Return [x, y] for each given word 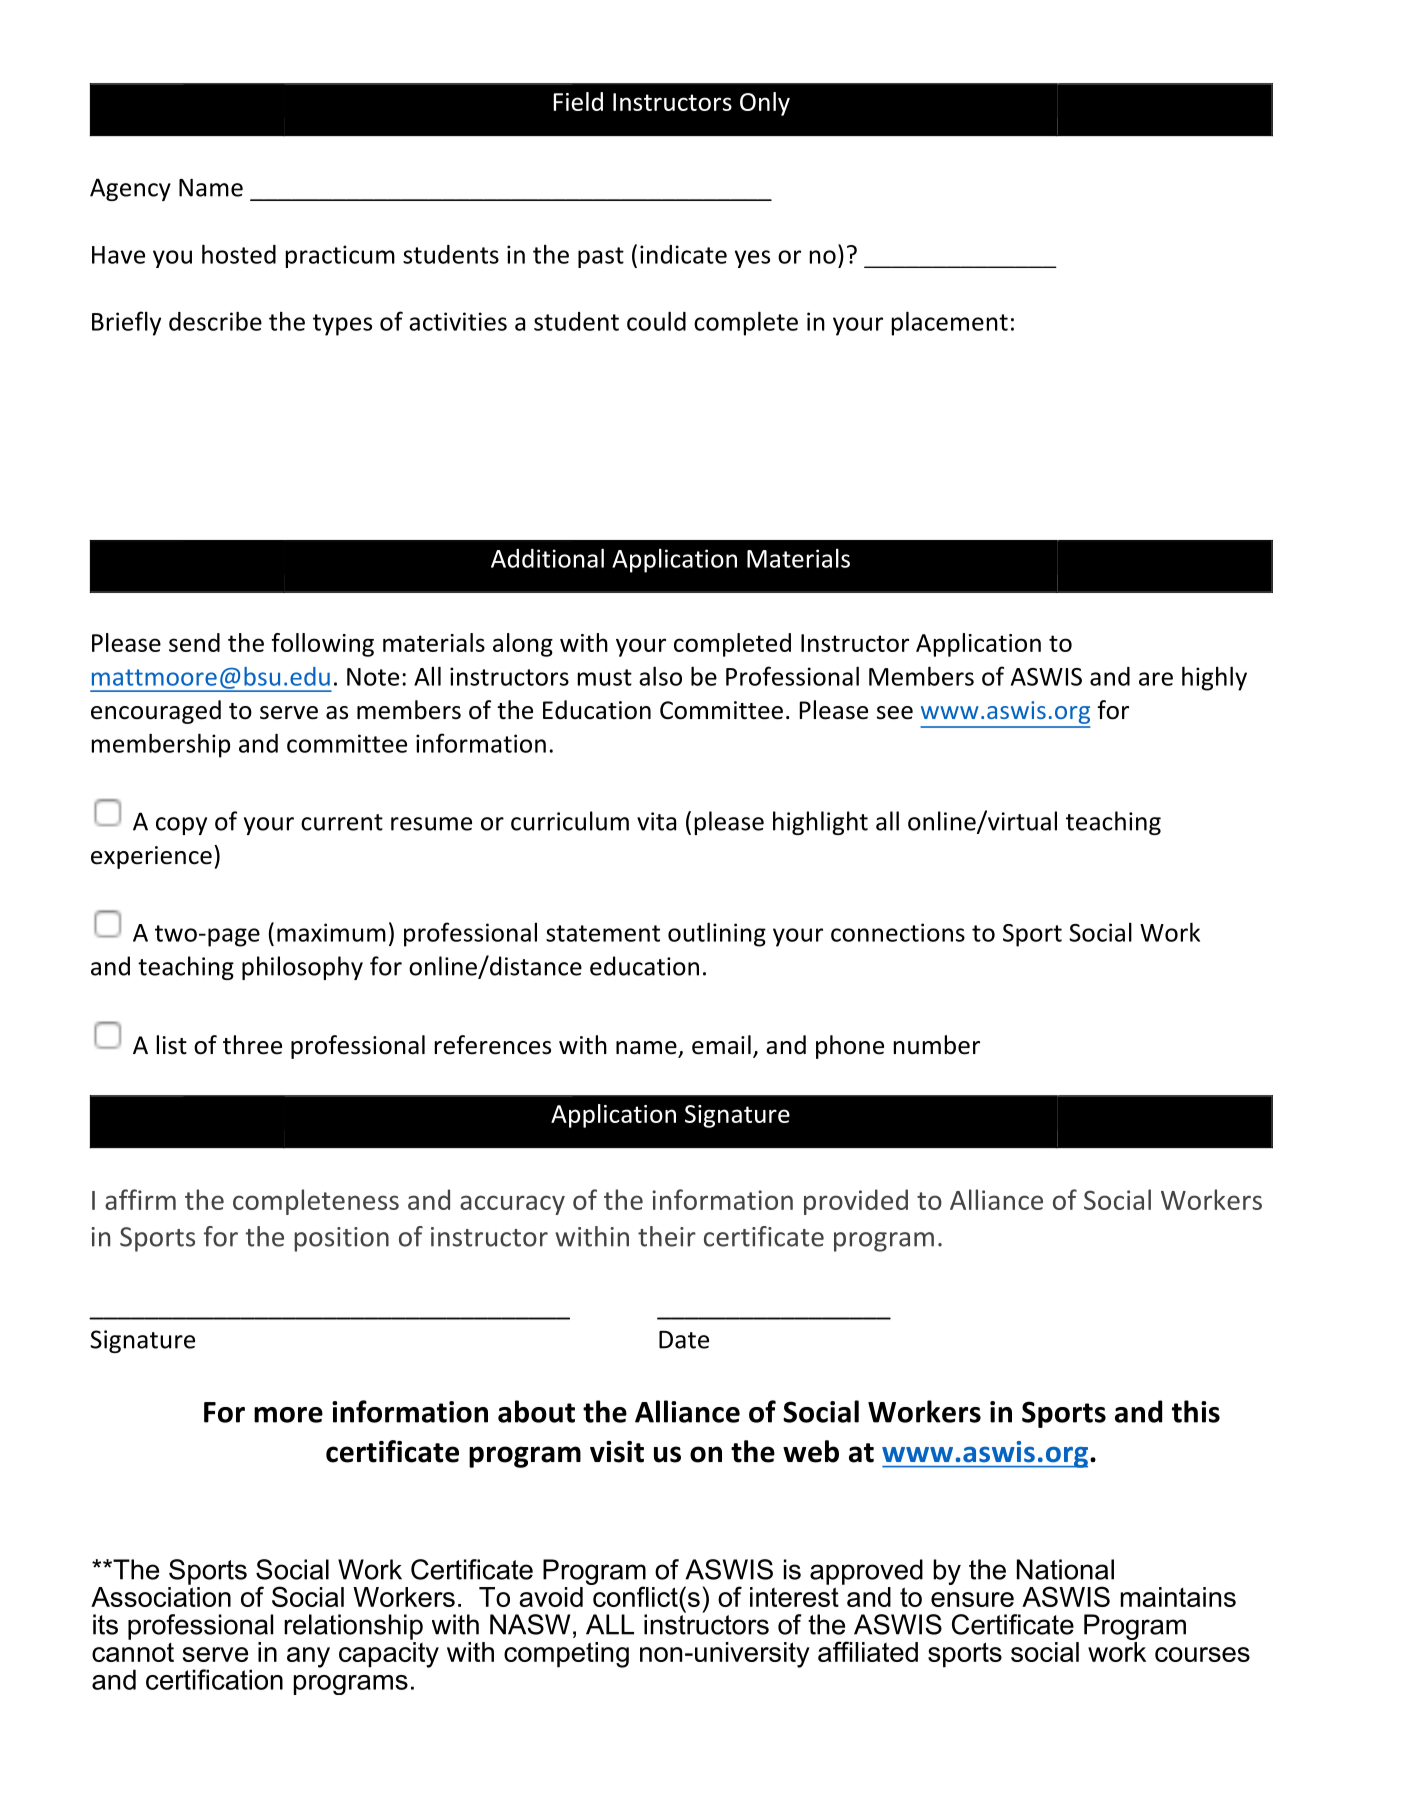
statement [603, 933]
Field [578, 101]
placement [950, 323]
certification [214, 1679]
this [1196, 1411]
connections [898, 932]
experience [151, 857]
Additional [547, 558]
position [341, 1239]
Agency [130, 189]
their [667, 1236]
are [1156, 679]
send [194, 642]
